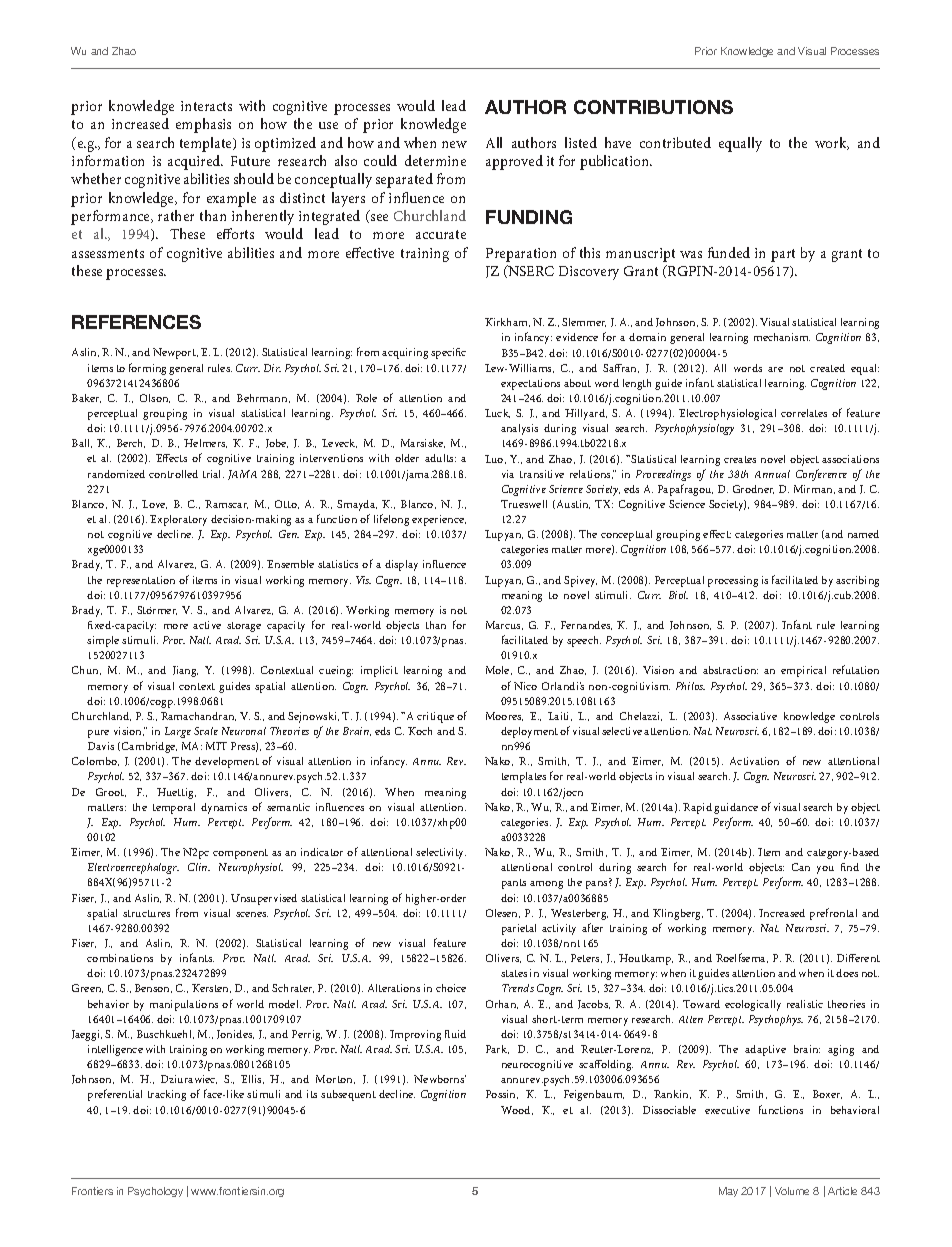  Describe the element at coordinates (185, 671) in the screenshot. I see `Jiang` at that location.
